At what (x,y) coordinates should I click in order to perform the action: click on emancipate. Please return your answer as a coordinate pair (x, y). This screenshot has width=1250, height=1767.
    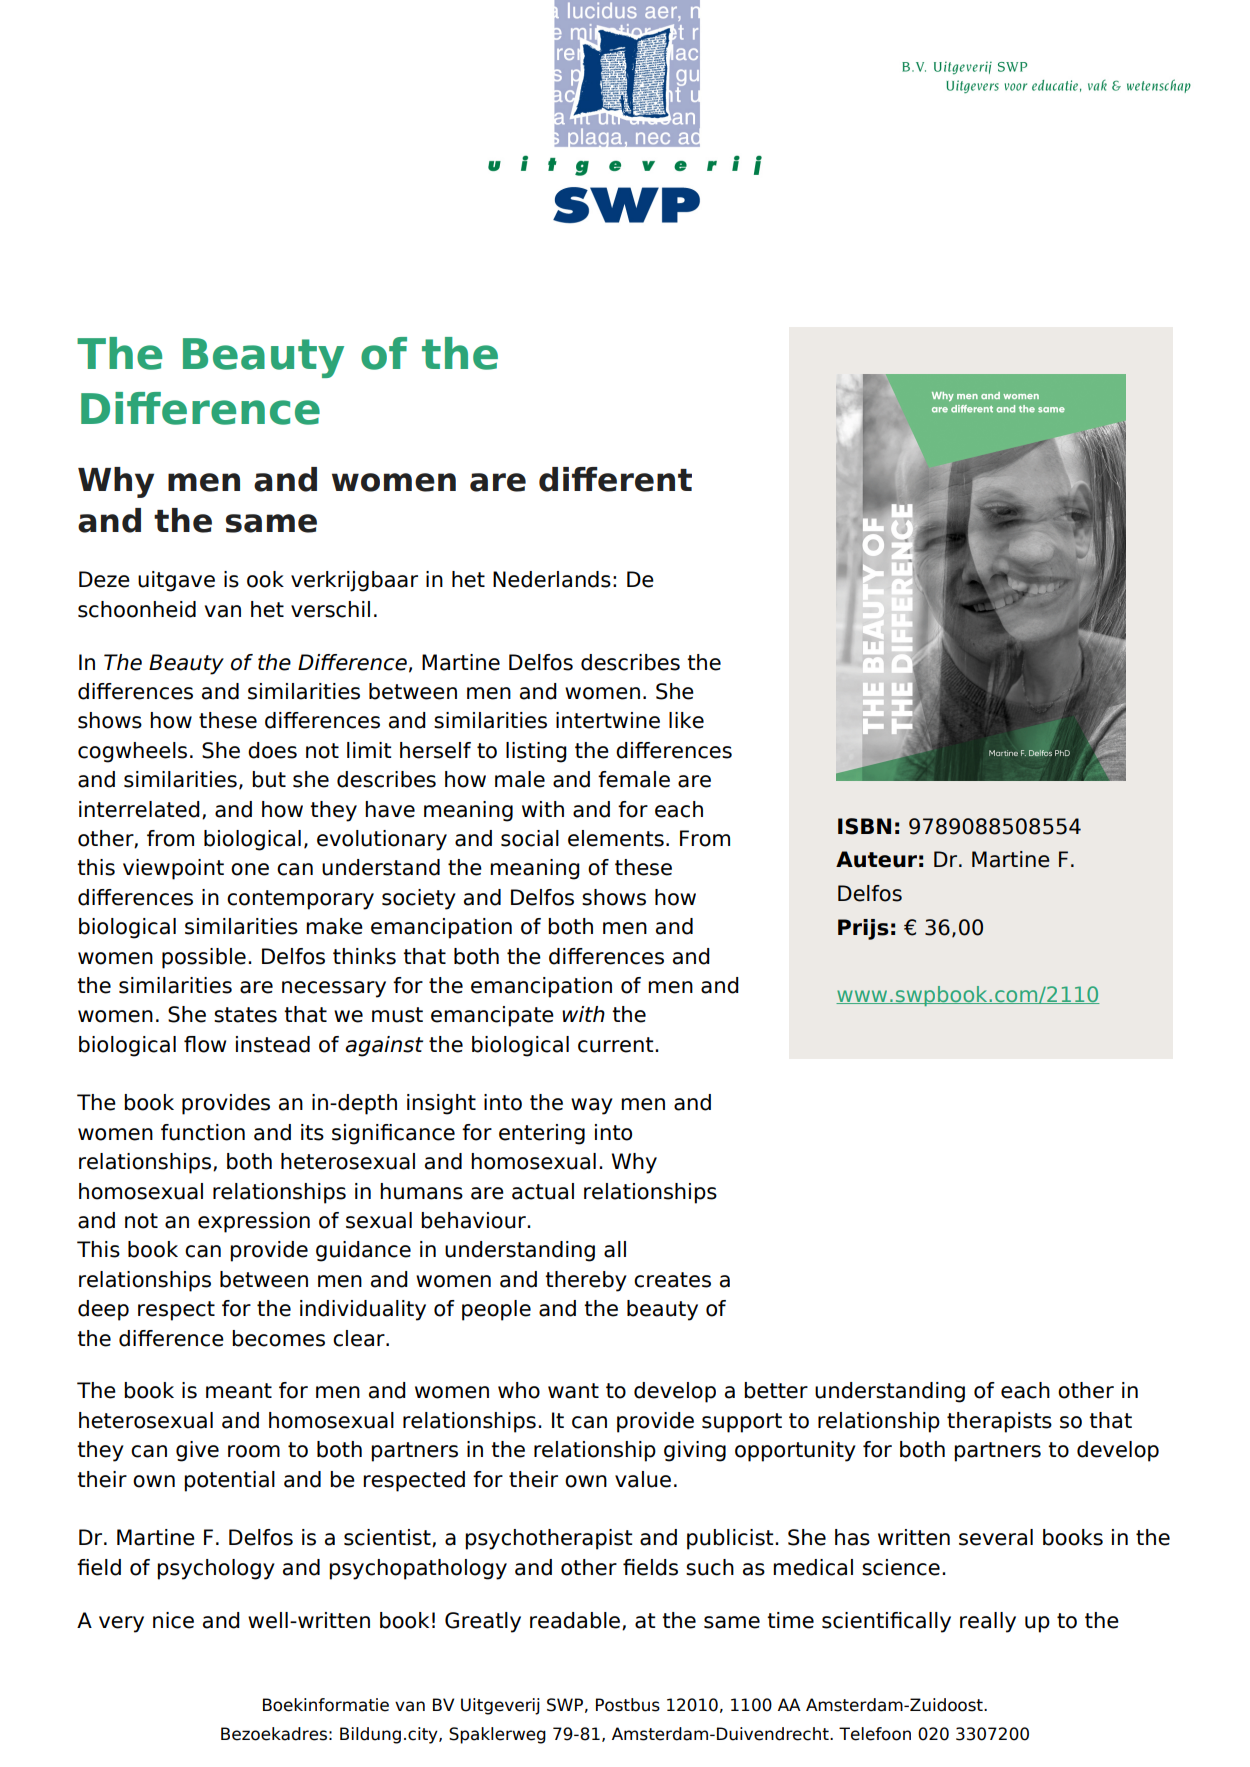
    Looking at the image, I should click on (492, 1016).
